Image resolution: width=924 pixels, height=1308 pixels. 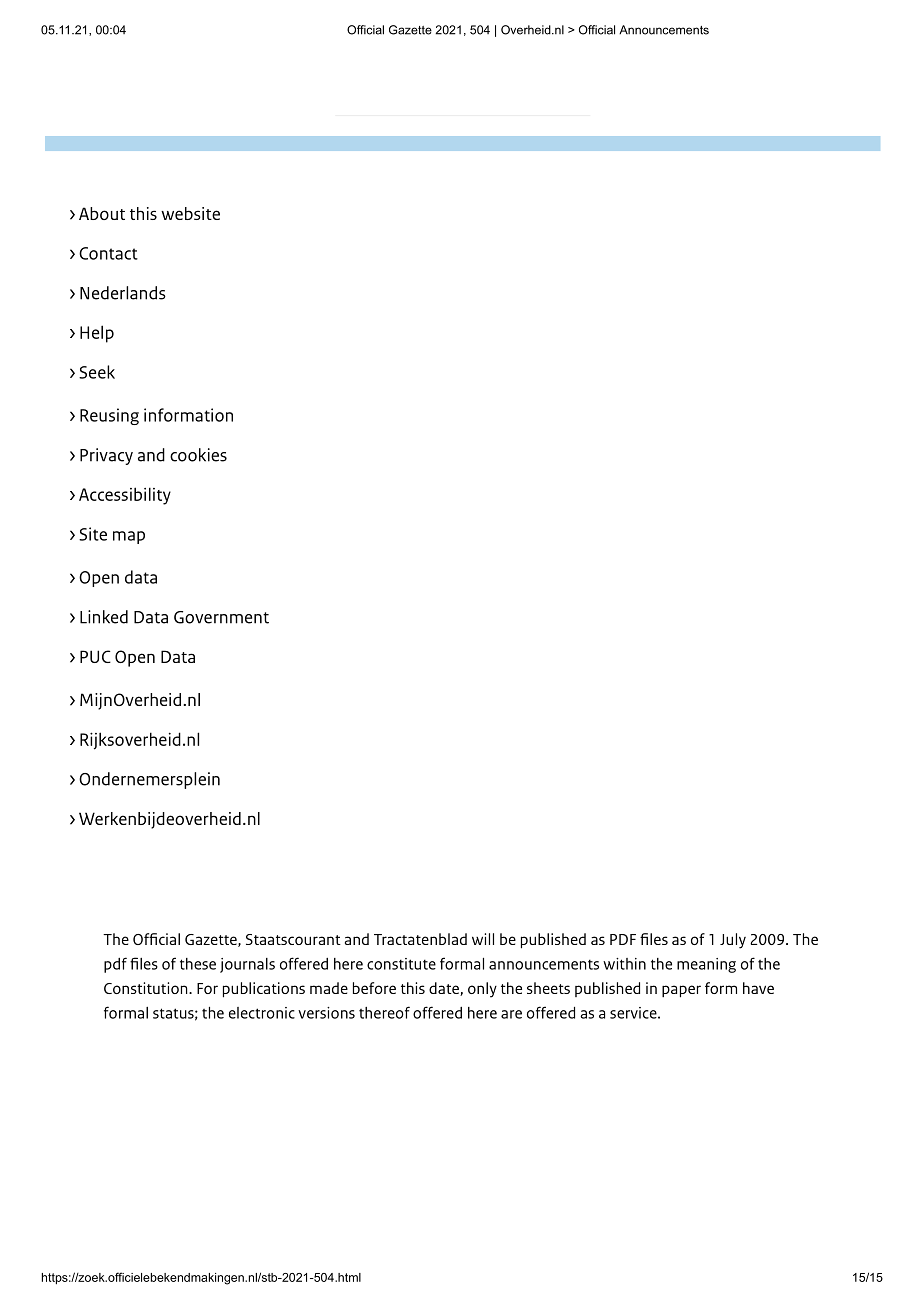 What do you see at coordinates (104, 617) in the image?
I see `Linked` at bounding box center [104, 617].
